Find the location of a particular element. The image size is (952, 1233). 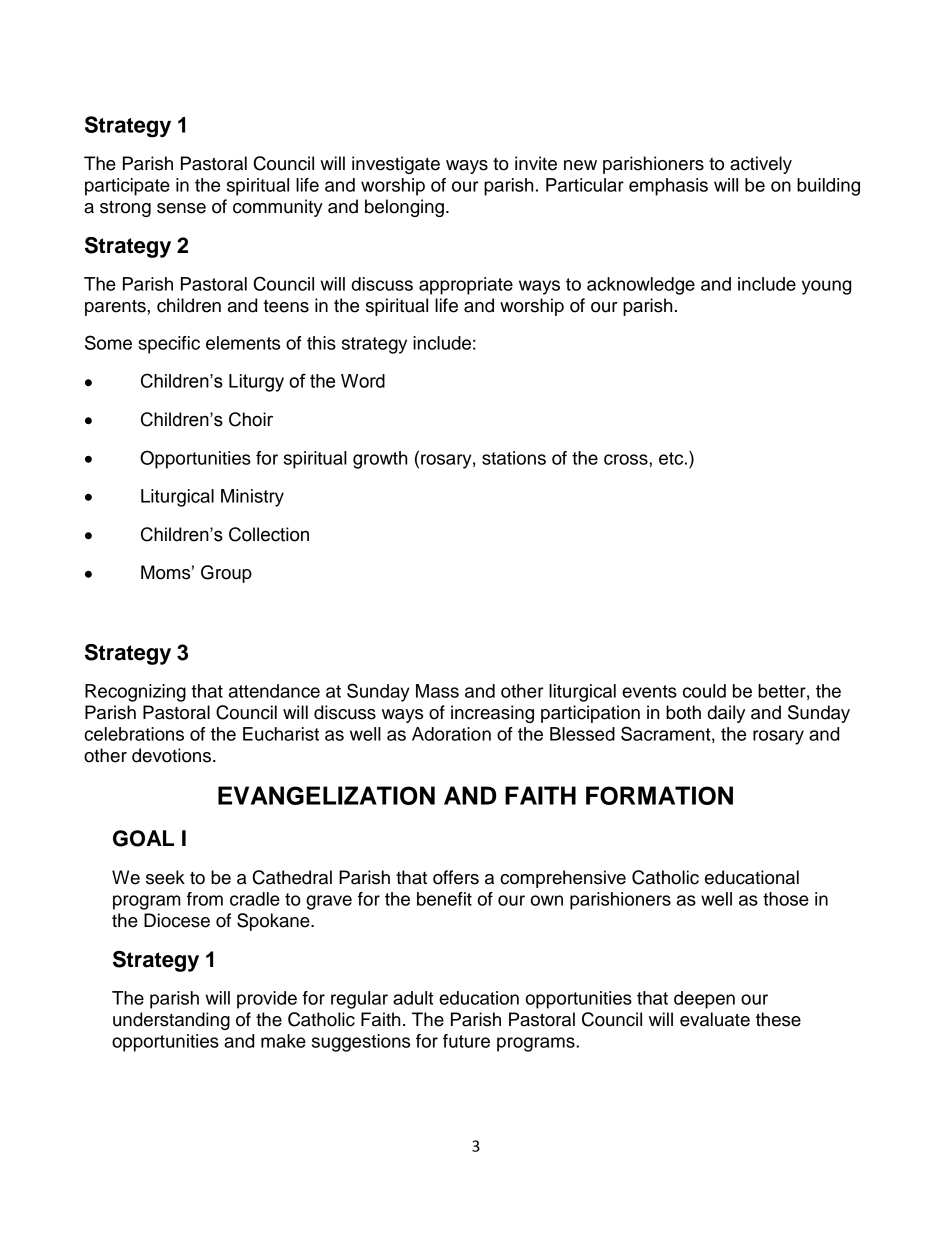

FORMATION is located at coordinates (659, 795).
